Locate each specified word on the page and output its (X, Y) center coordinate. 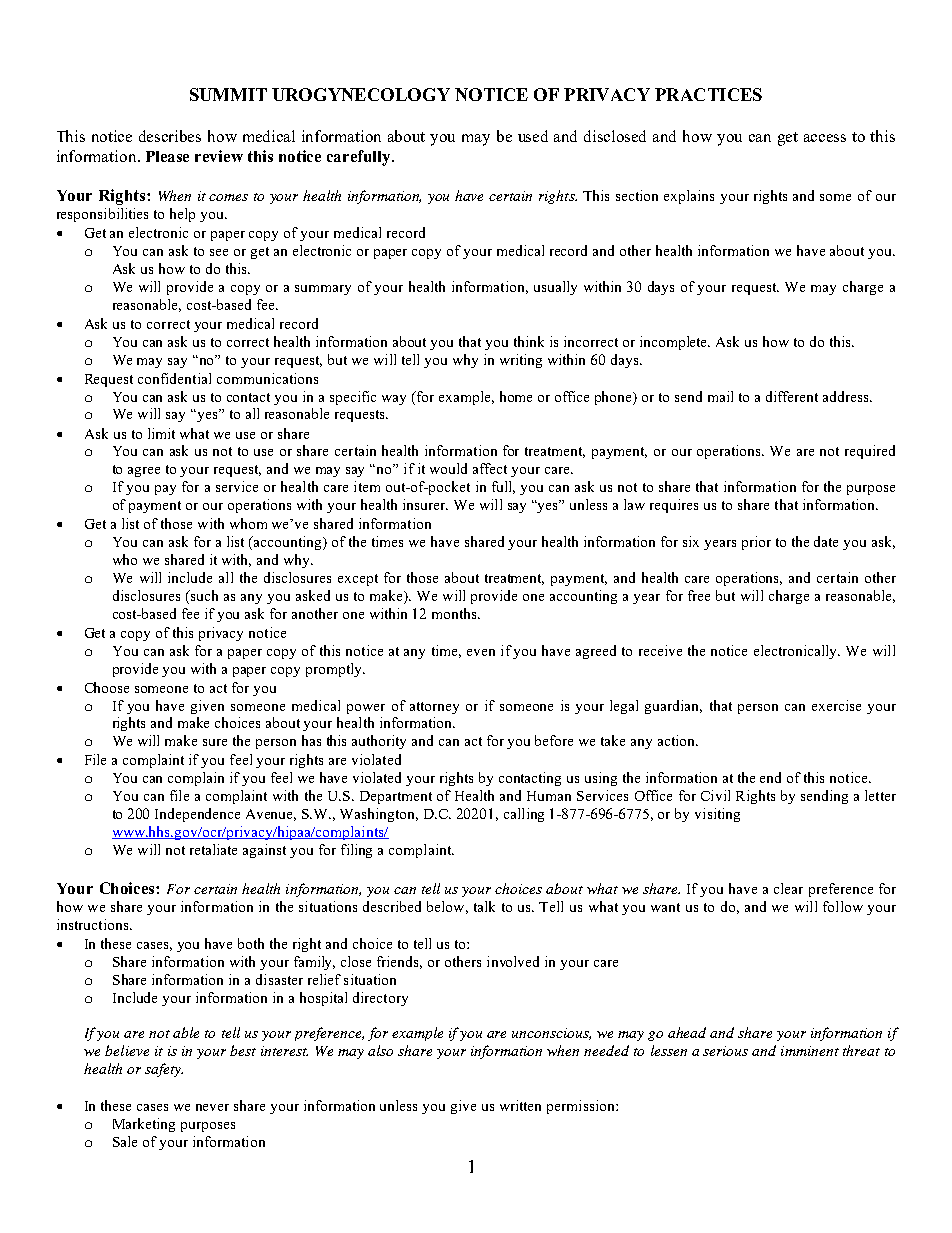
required (870, 452)
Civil (715, 795)
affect (490, 468)
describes (170, 136)
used (533, 136)
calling (524, 815)
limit (161, 433)
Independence (197, 815)
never (212, 1107)
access (825, 138)
